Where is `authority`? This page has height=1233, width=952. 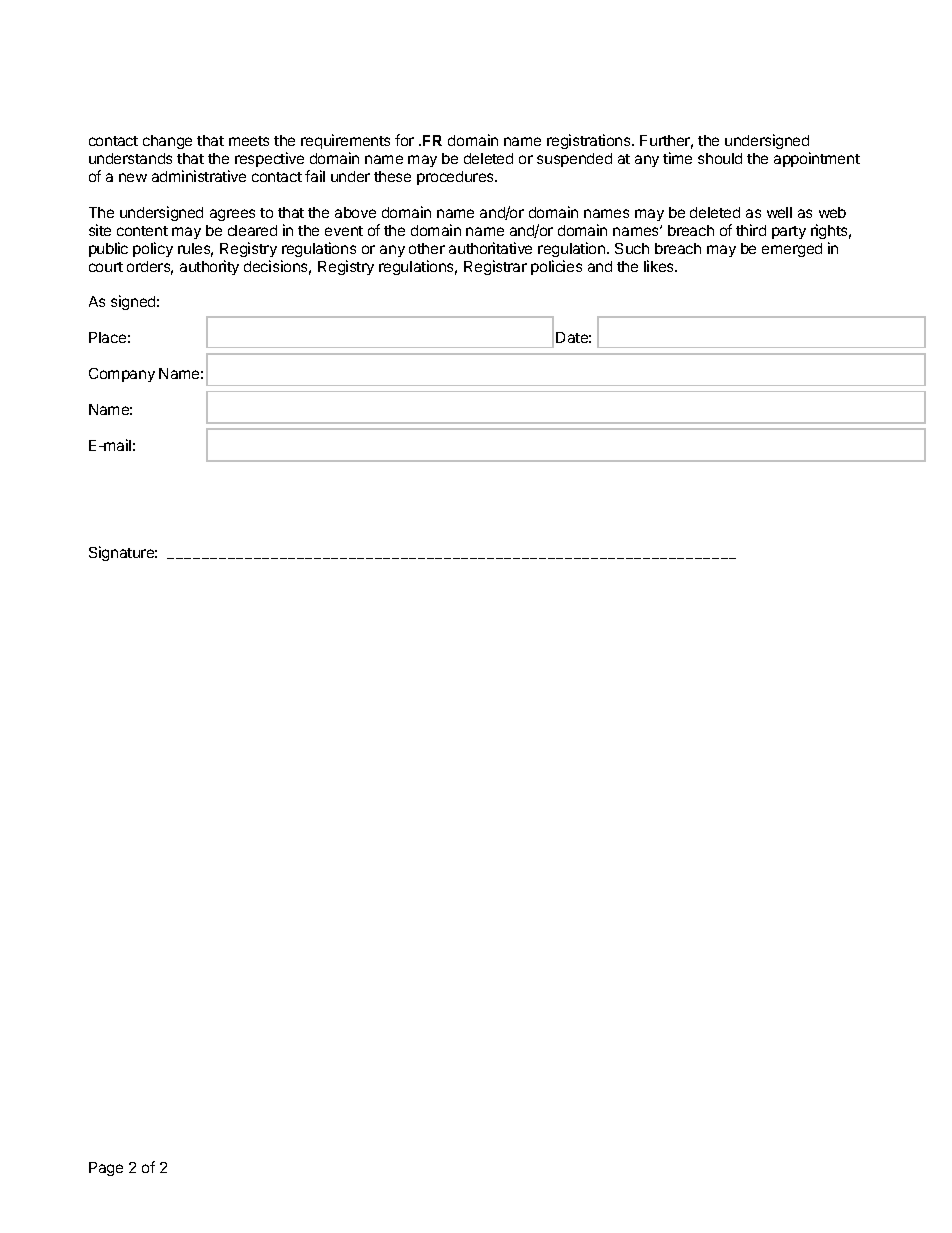 authority is located at coordinates (209, 267).
